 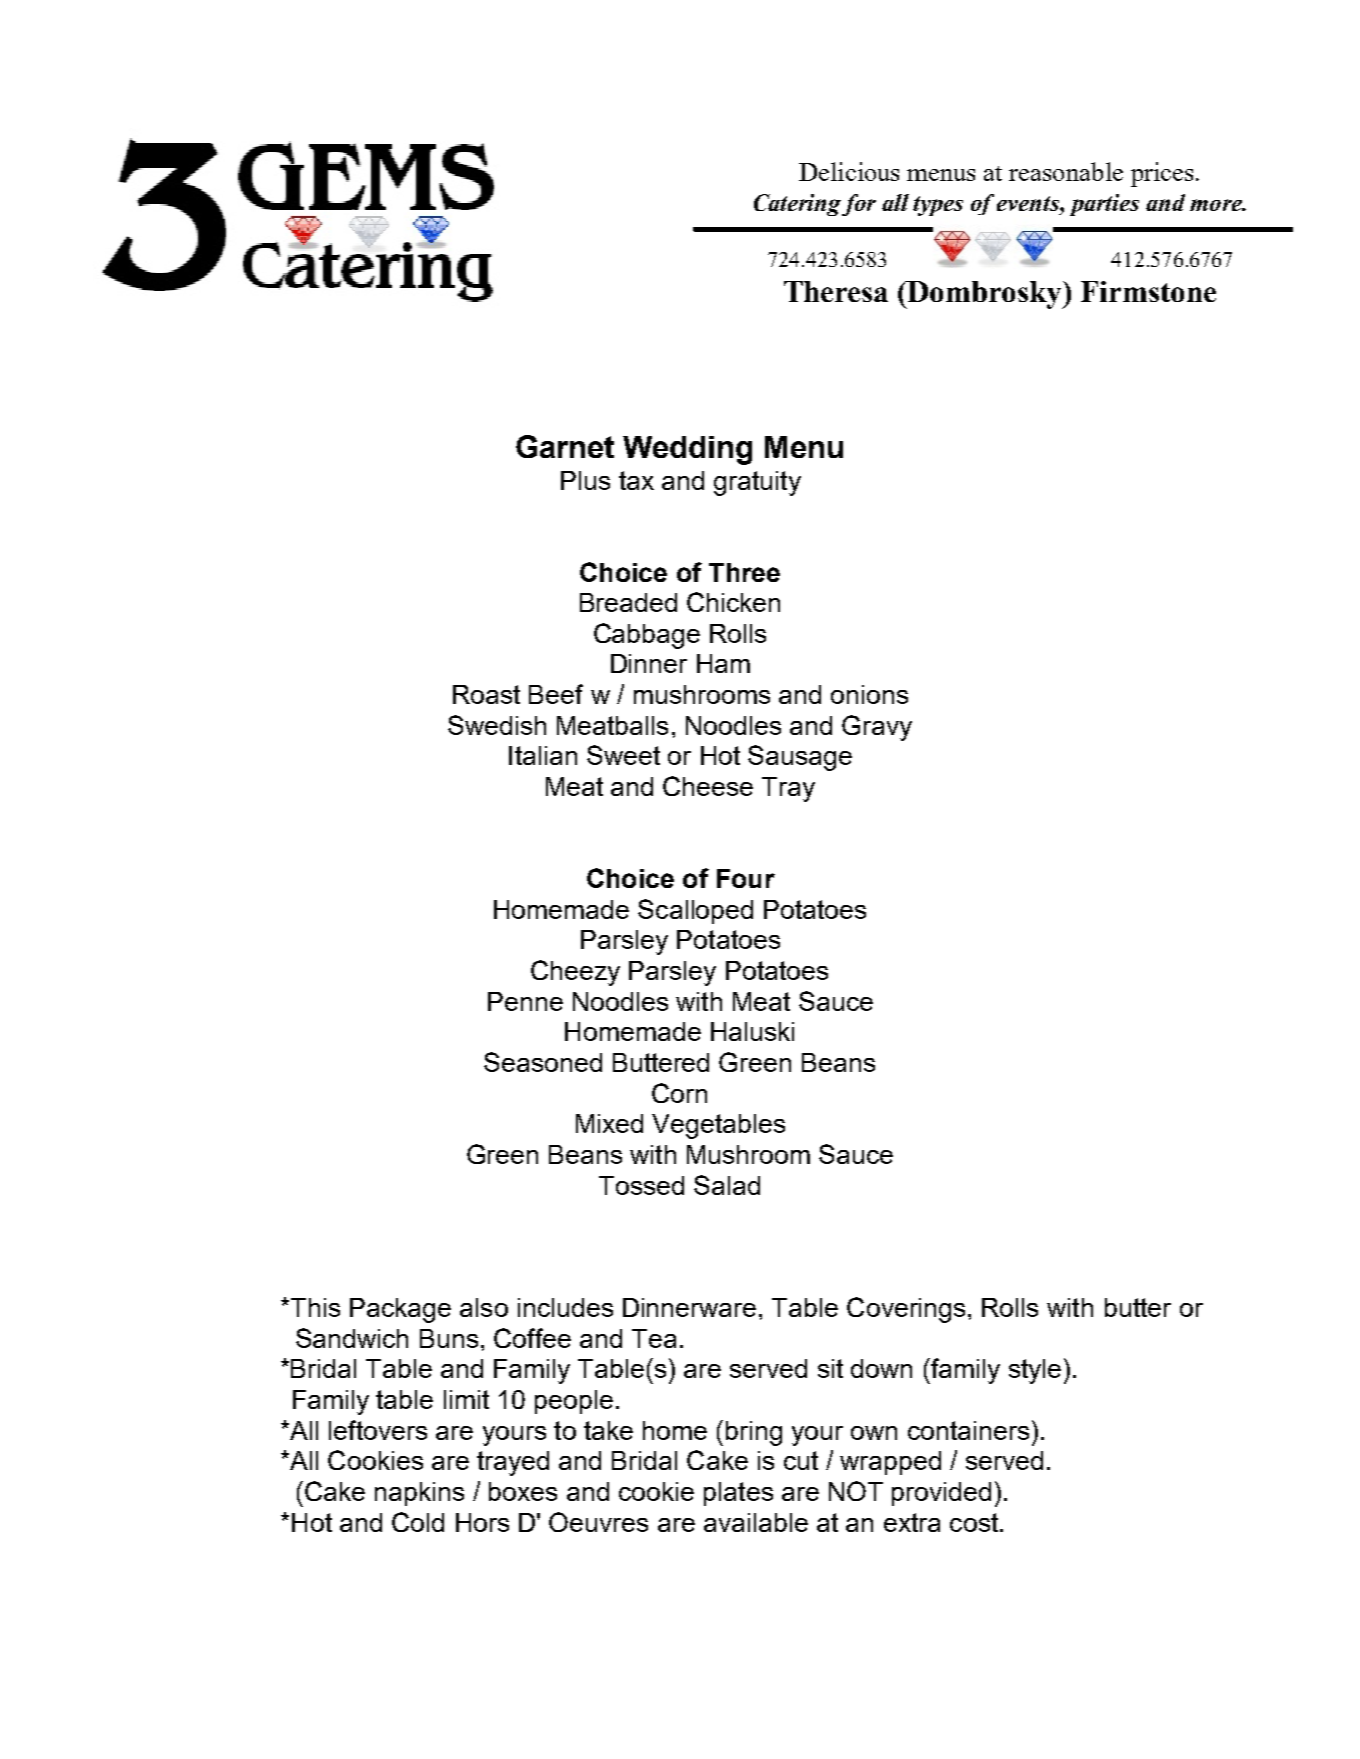 I want to click on Scalloped, so click(x=695, y=911).
